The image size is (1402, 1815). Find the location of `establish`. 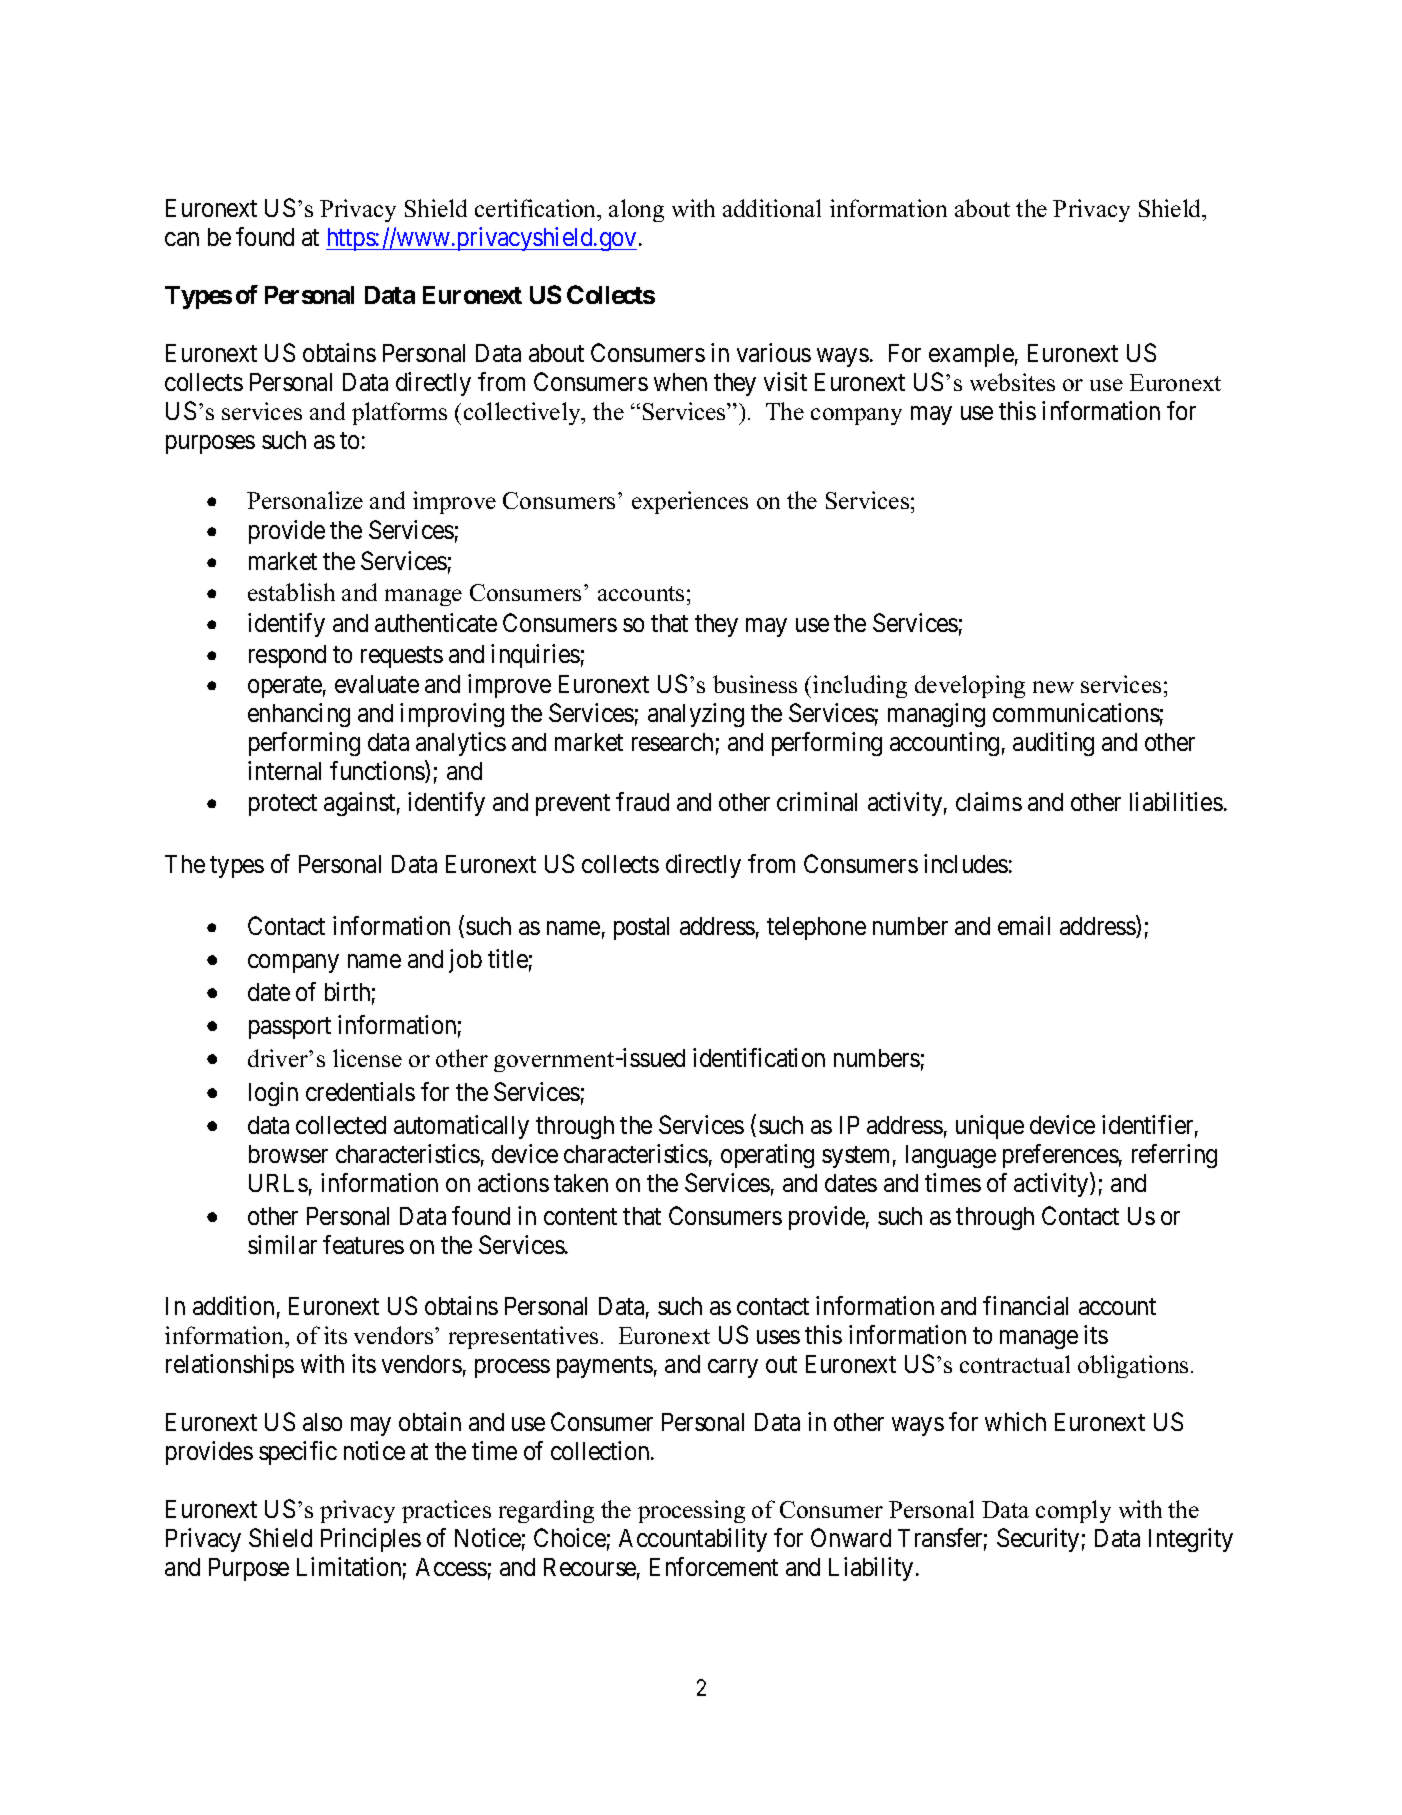

establish is located at coordinates (291, 592).
